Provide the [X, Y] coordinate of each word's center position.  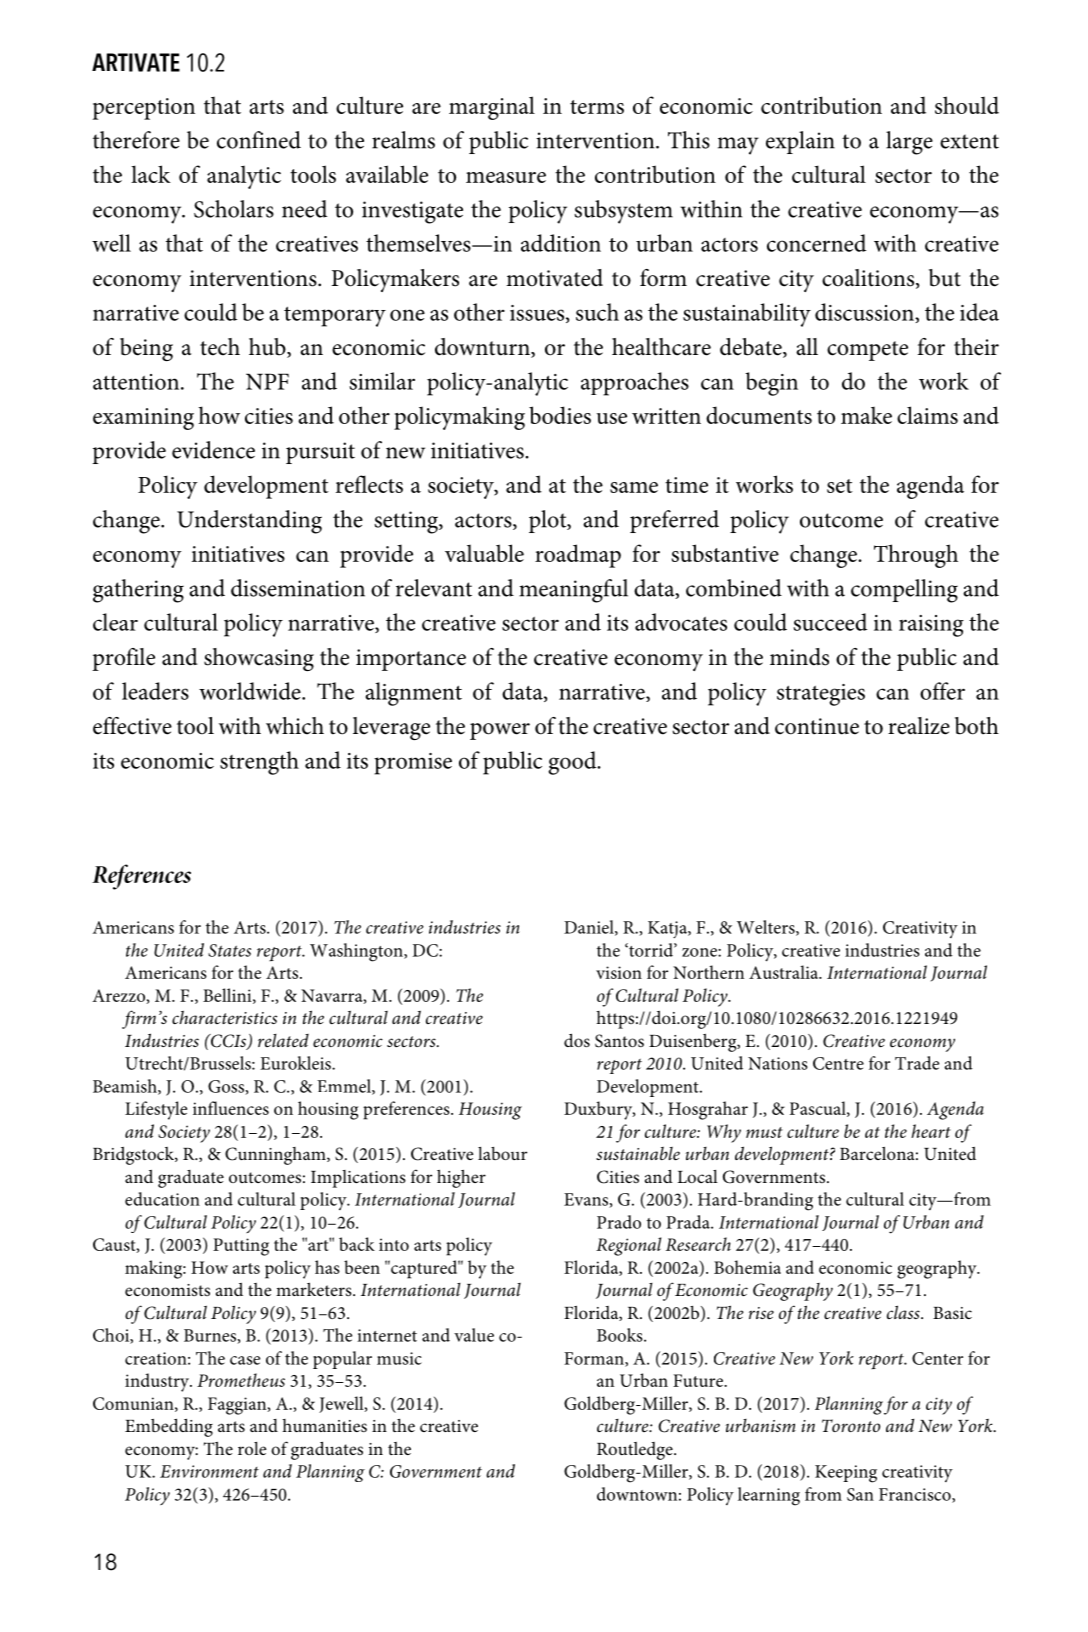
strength [259, 763]
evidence [213, 450]
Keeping [846, 1474]
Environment [209, 1471]
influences [231, 1108]
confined [259, 140]
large [909, 143]
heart [931, 1131]
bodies [560, 415]
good [573, 763]
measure [506, 177]
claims [927, 415]
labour [502, 1153]
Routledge [636, 1451]
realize [919, 726]
